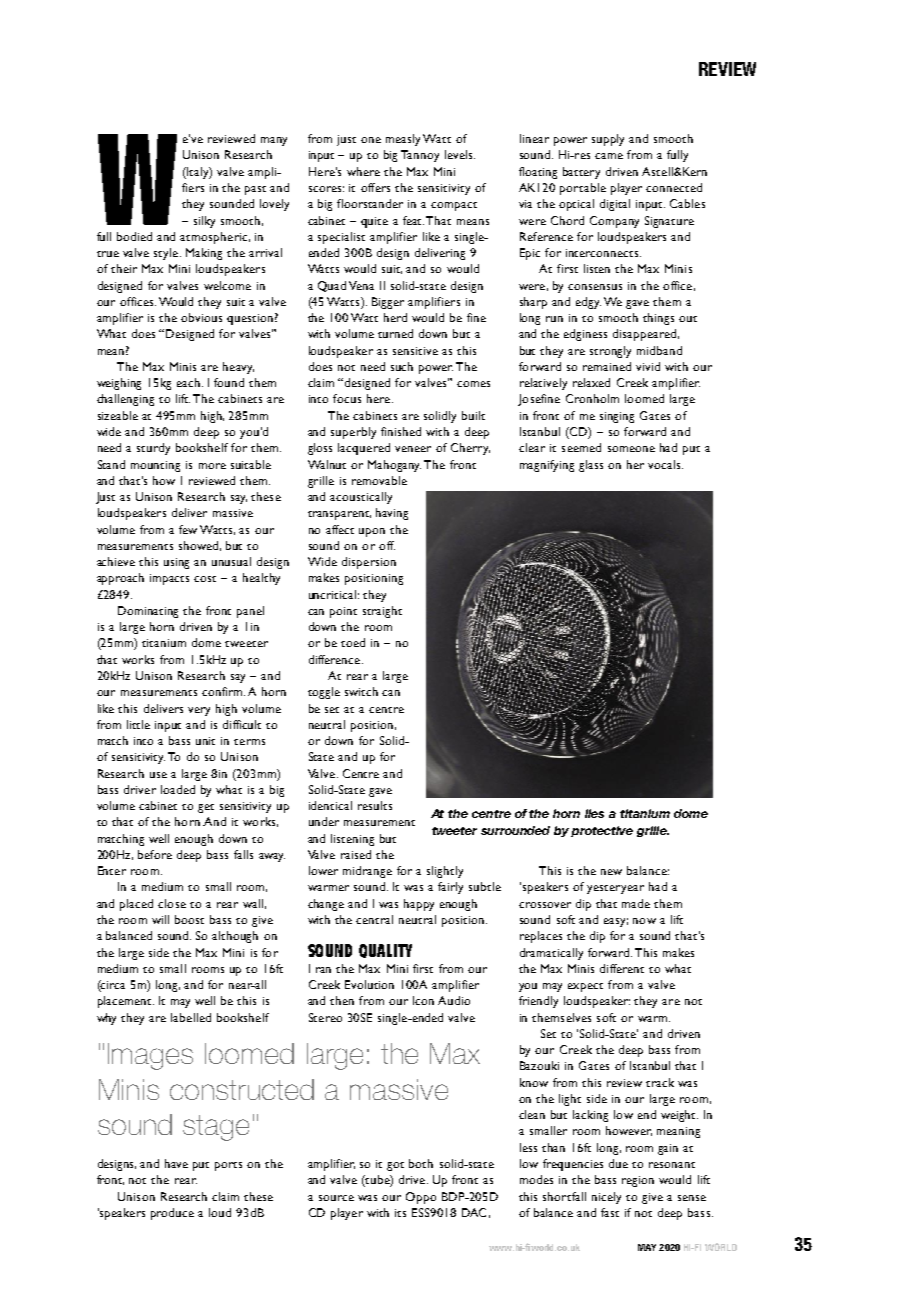  I want to click on offers, so click(375, 187).
